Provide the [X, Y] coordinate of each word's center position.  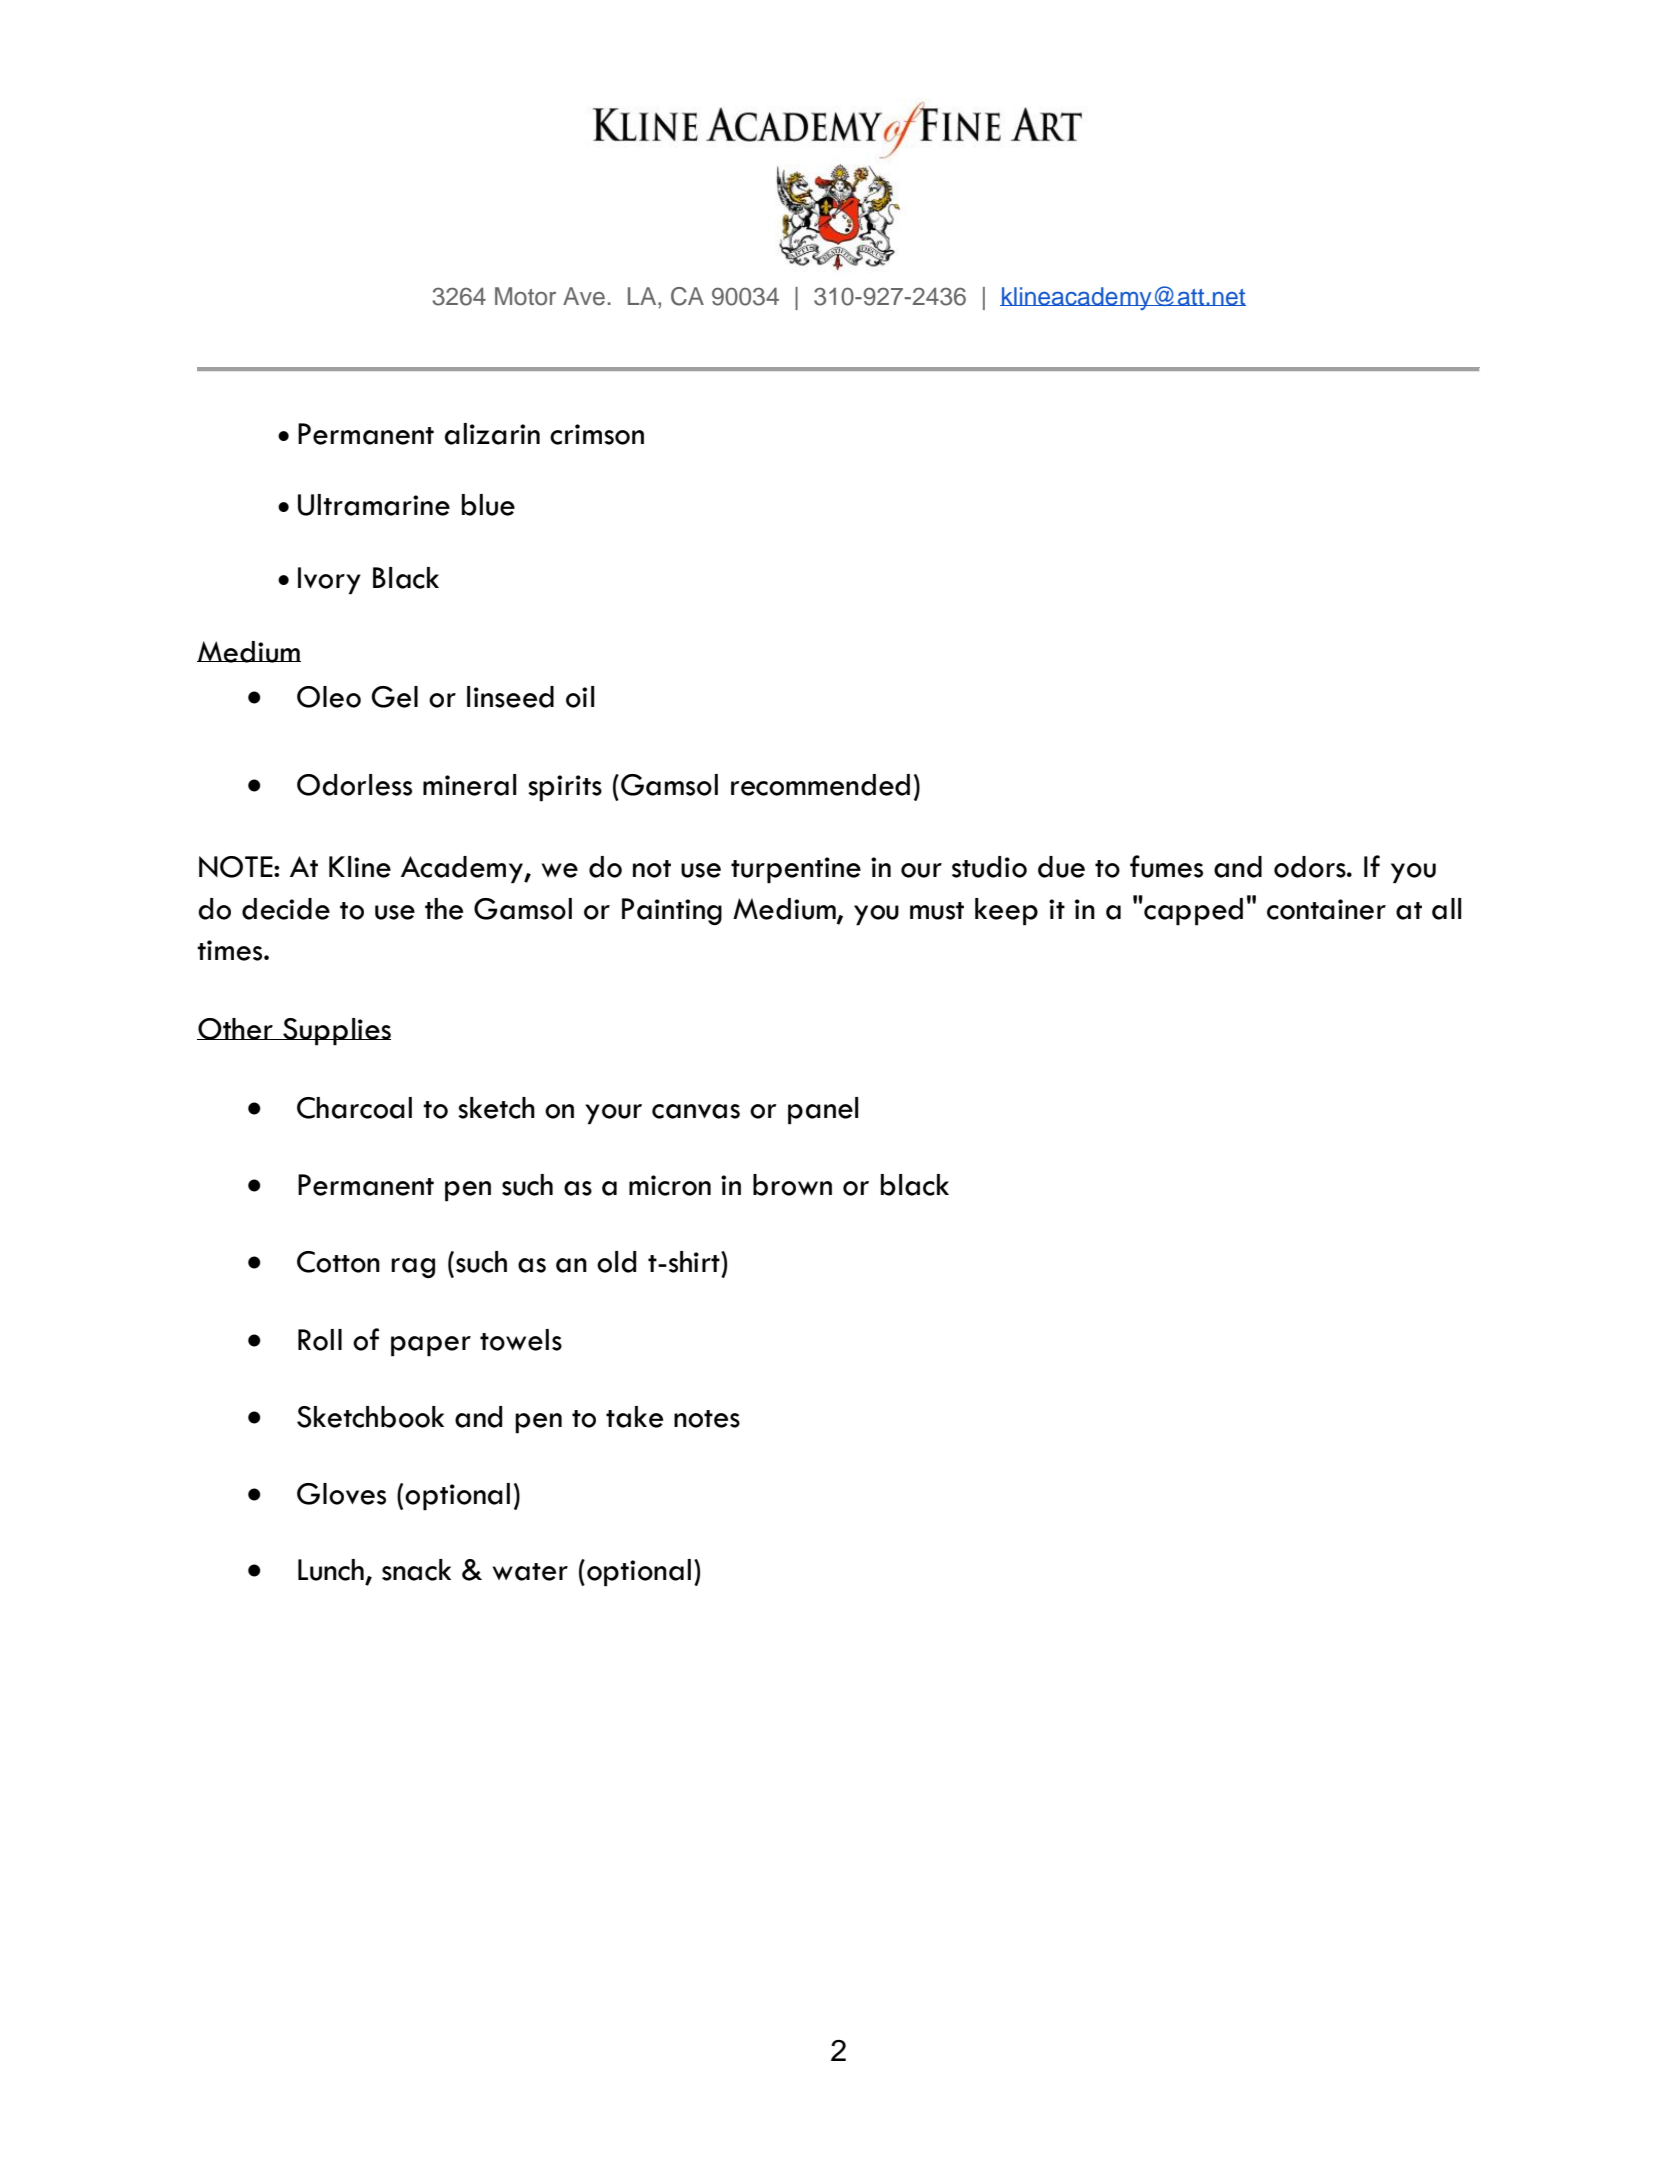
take [634, 1417]
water [530, 1572]
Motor [525, 296]
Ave [584, 296]
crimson [597, 434]
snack [416, 1570]
